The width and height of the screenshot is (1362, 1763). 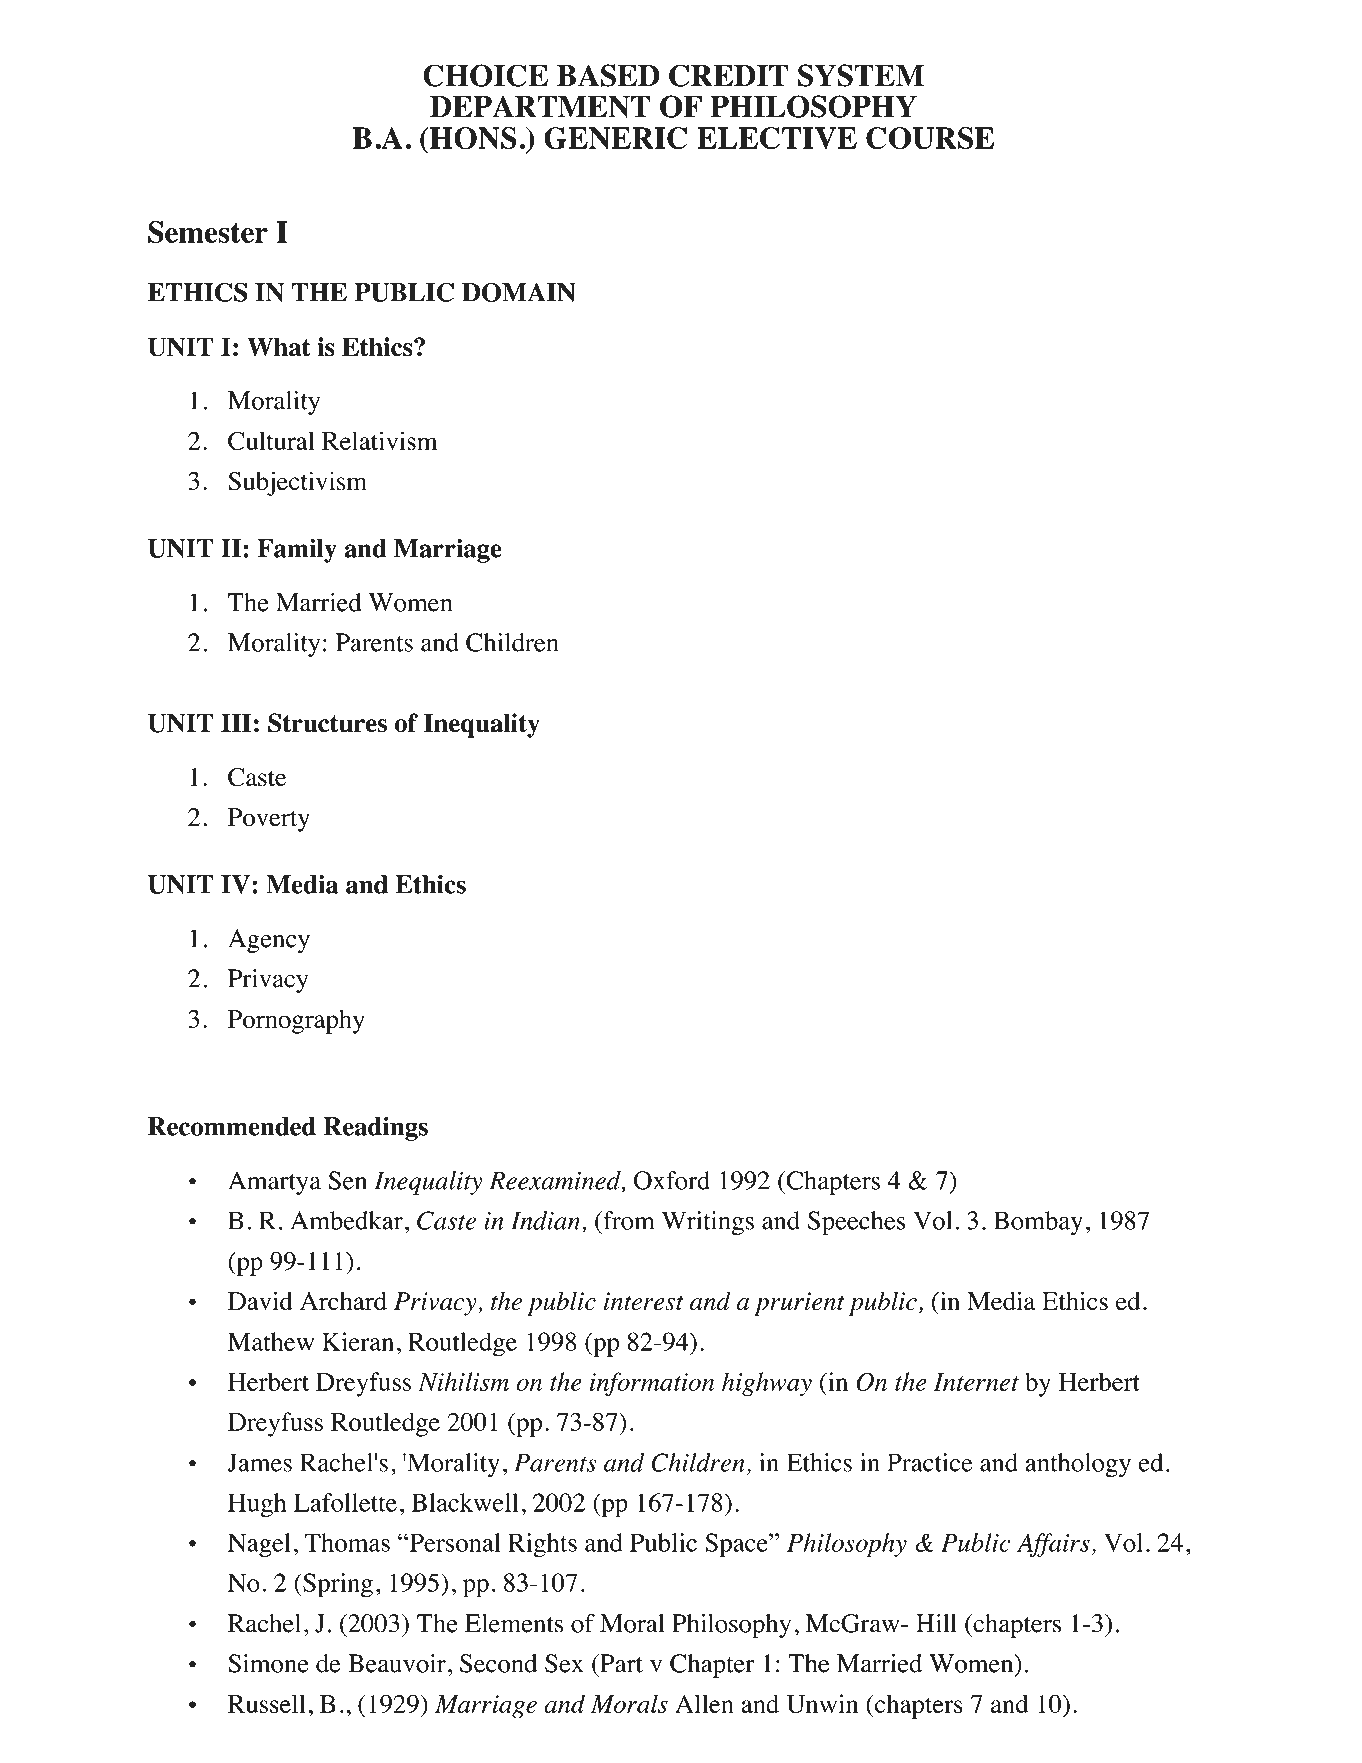 I want to click on GENERIC, so click(x=615, y=138).
